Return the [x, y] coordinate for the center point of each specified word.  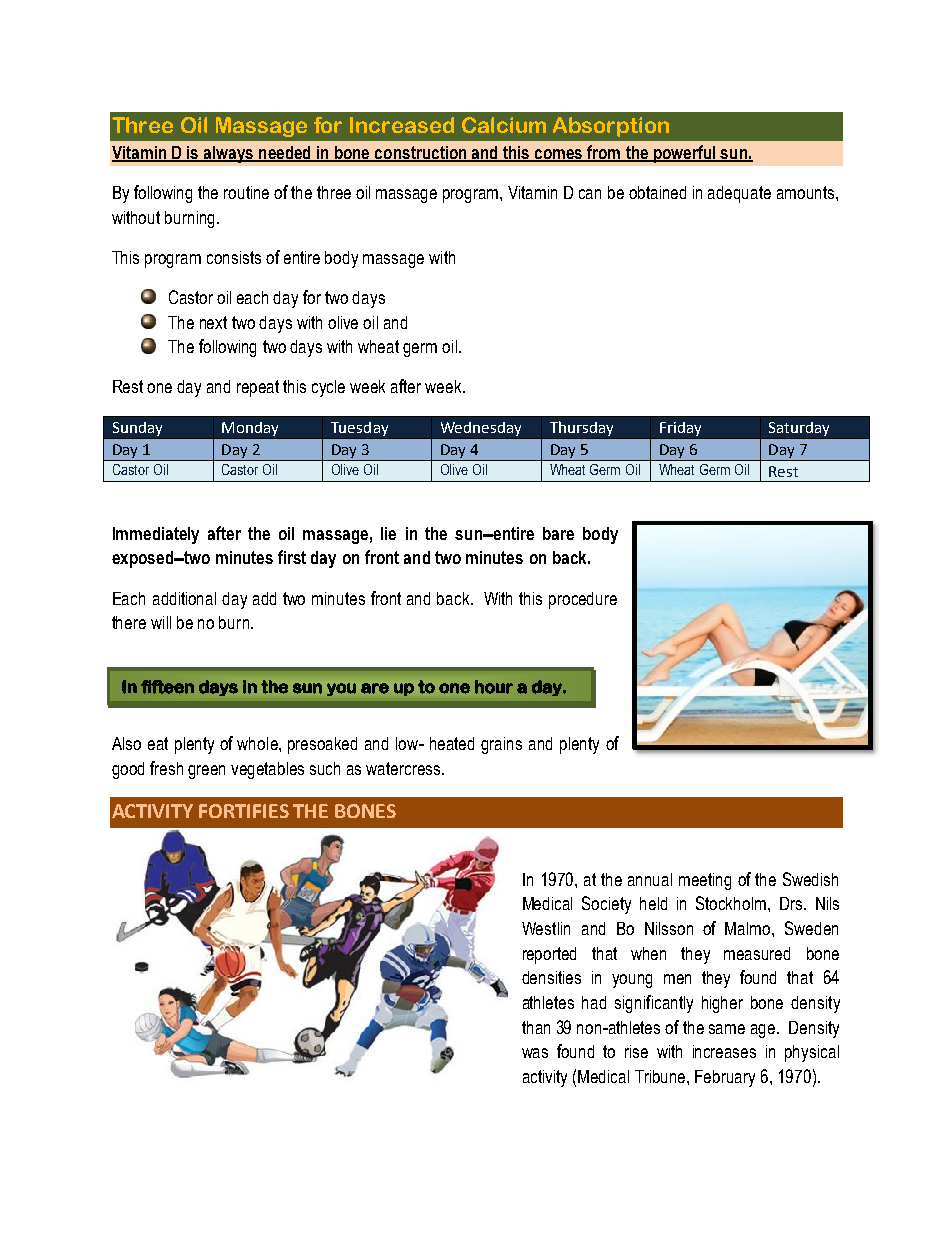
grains [501, 745]
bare [558, 533]
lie [388, 533]
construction [421, 153]
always [229, 154]
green [206, 772]
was [535, 1053]
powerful [684, 154]
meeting [705, 881]
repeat [258, 388]
